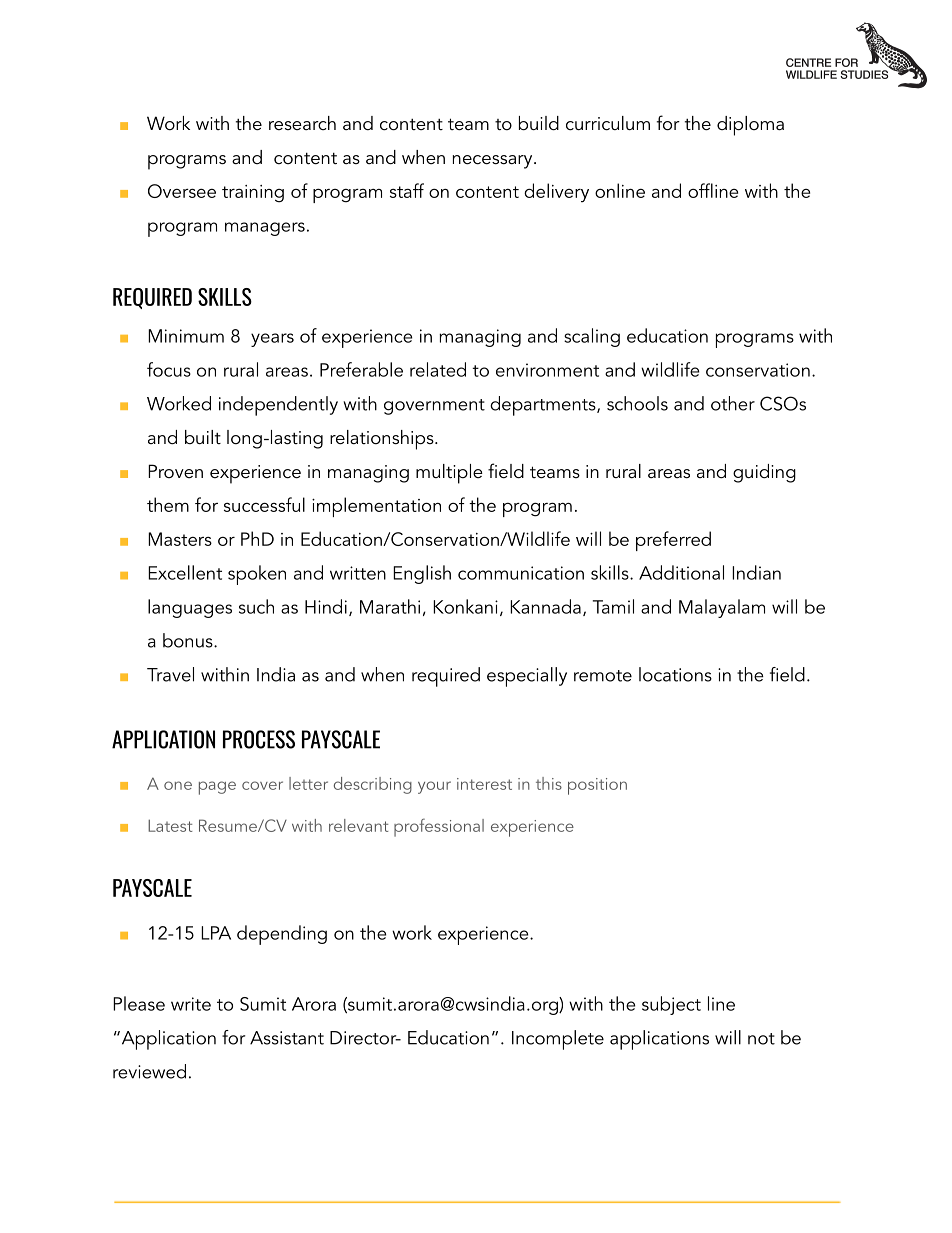 This screenshot has height=1233, width=952. Describe the element at coordinates (494, 162) in the screenshot. I see `necessary` at that location.
